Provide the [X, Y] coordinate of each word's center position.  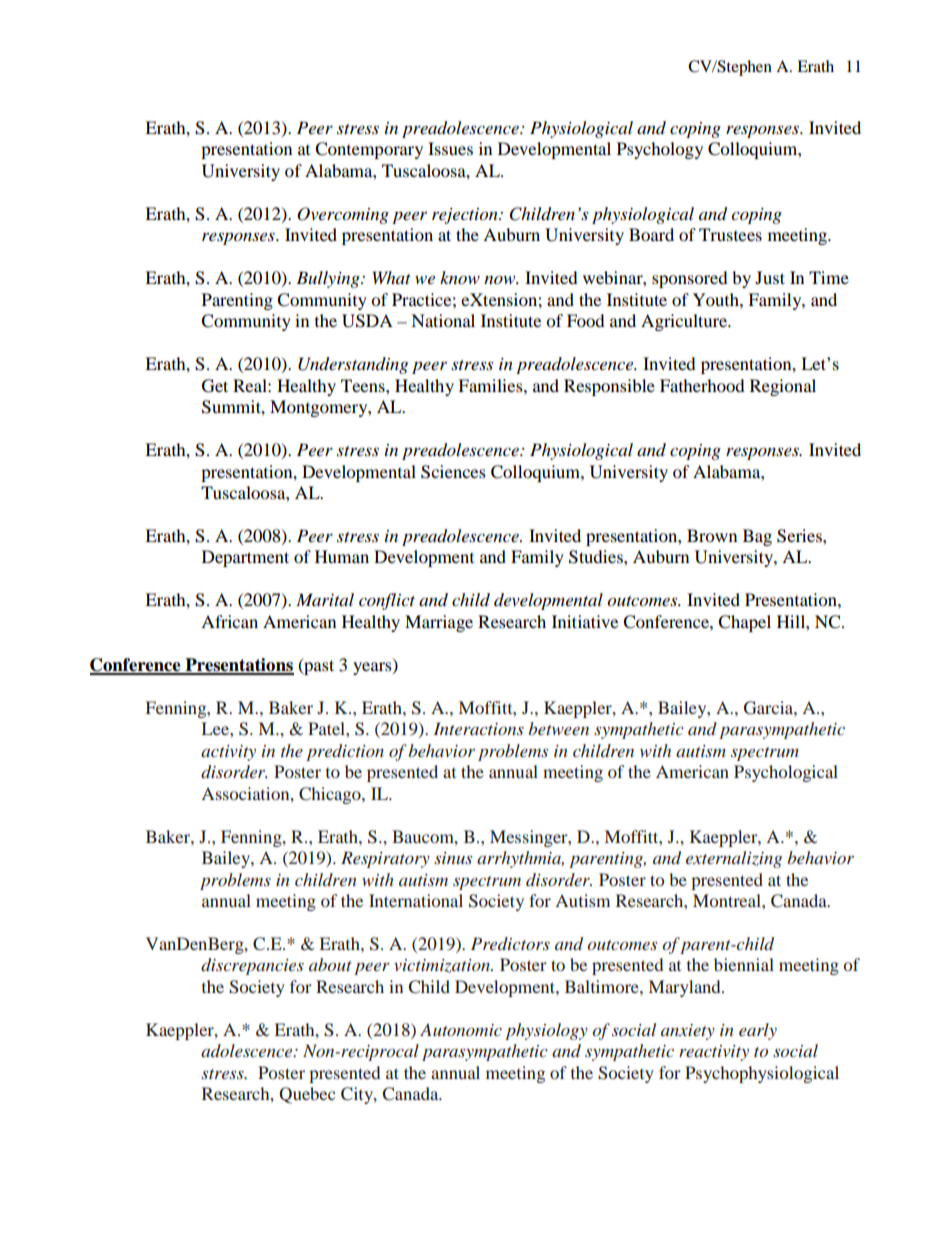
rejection [466, 216]
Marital [325, 599]
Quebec [307, 1095]
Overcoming [343, 215]
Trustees [730, 234]
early [758, 1031]
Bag [757, 537]
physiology [546, 1031]
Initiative [585, 621]
